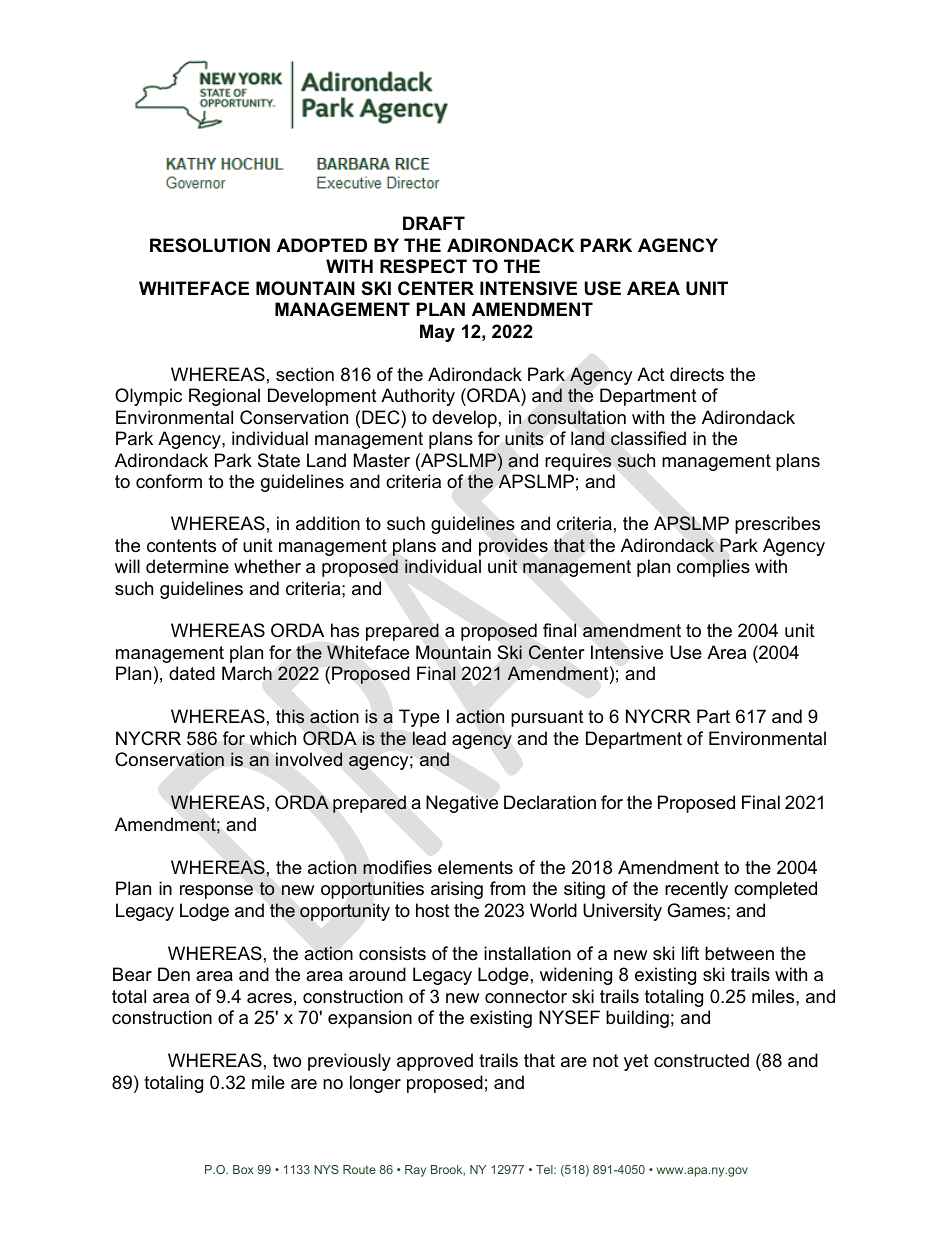 Image resolution: width=952 pixels, height=1233 pixels. I want to click on host, so click(433, 910).
